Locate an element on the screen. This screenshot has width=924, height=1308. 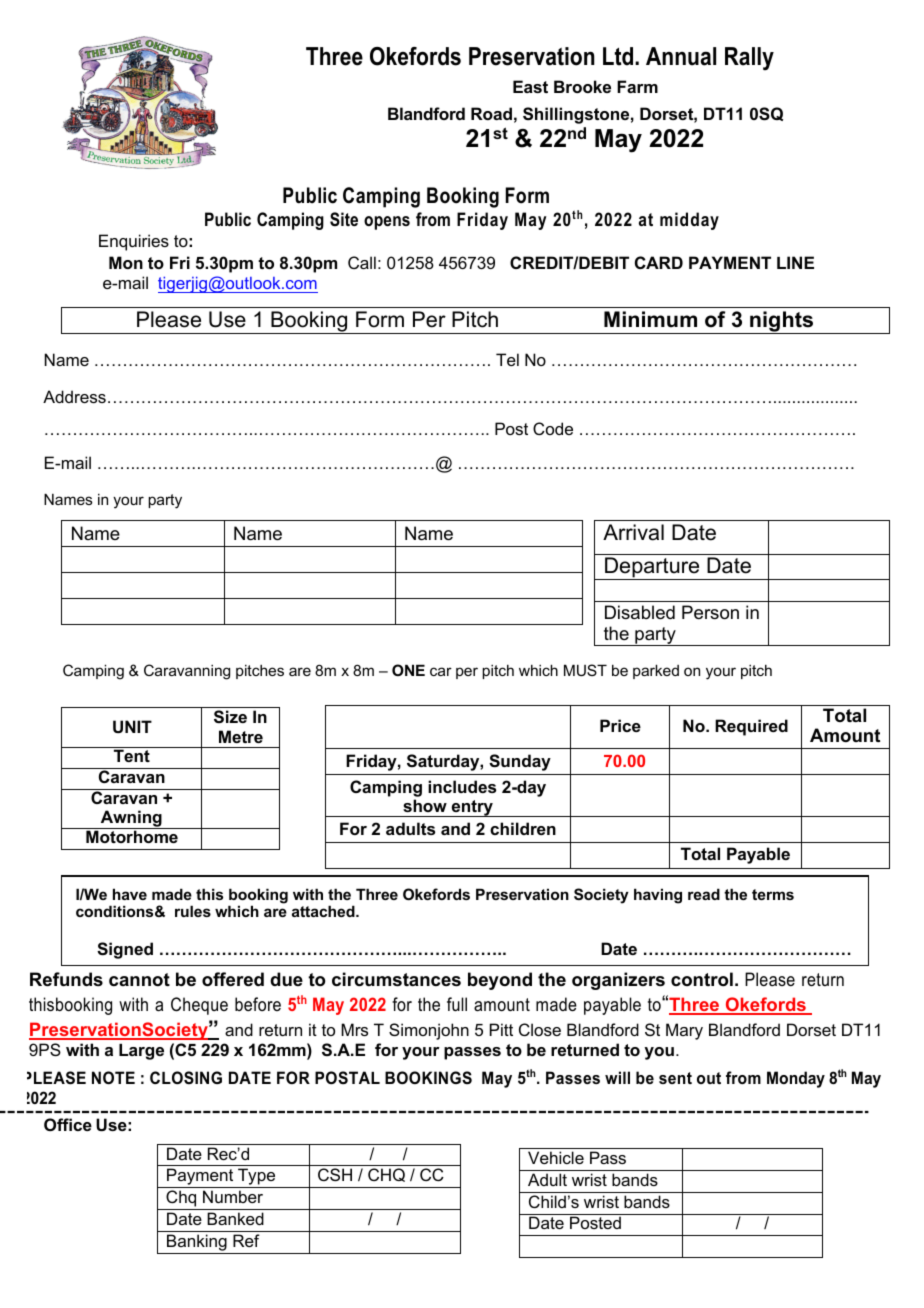
Code is located at coordinates (553, 428).
